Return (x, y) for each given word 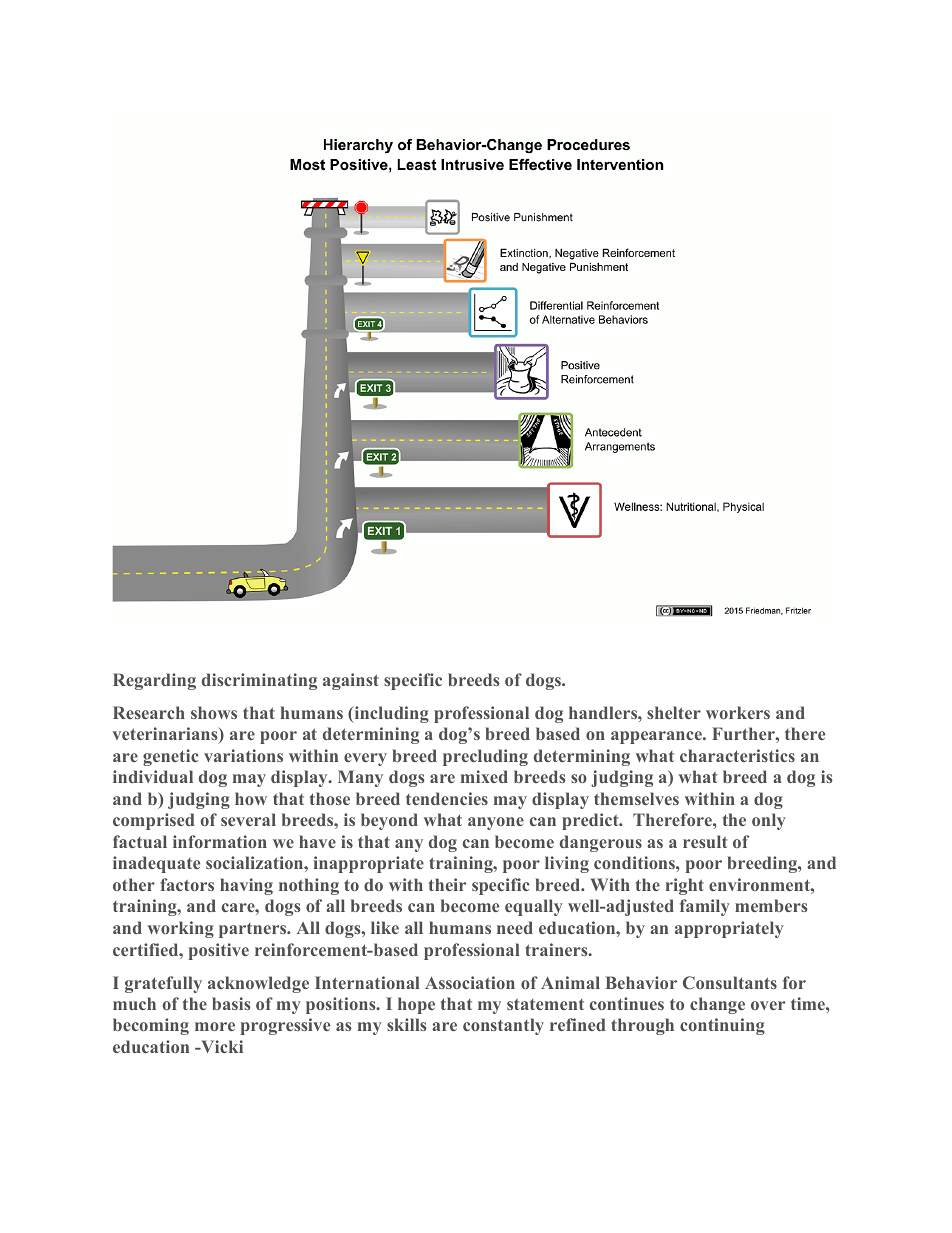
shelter (674, 712)
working (180, 929)
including (390, 714)
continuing (722, 1026)
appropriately (729, 929)
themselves (636, 798)
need (515, 927)
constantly (503, 1026)
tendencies (447, 798)
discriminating (259, 681)
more (215, 1026)
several (248, 819)
